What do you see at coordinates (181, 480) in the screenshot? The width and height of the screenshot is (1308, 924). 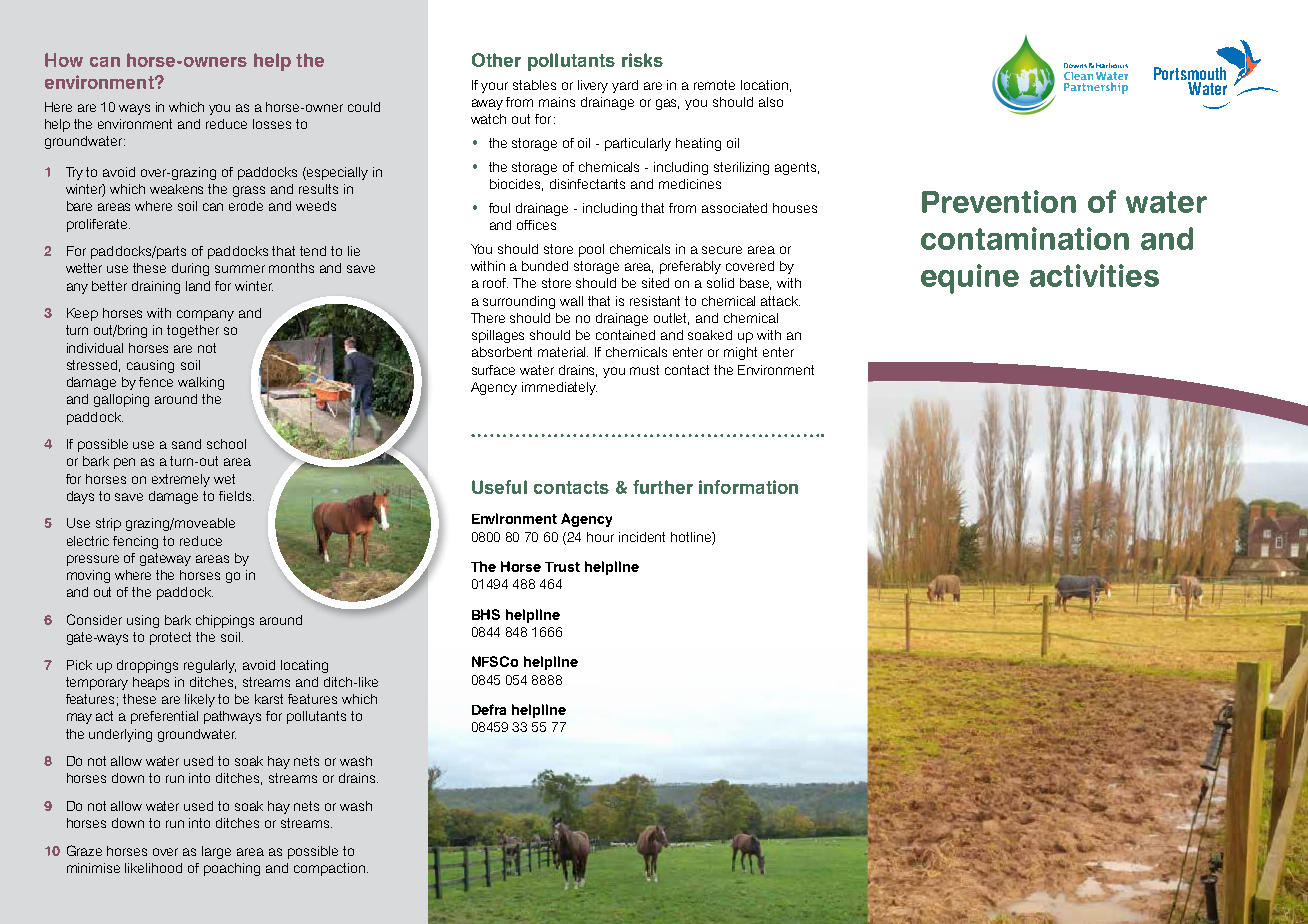 I see `extremely` at bounding box center [181, 480].
